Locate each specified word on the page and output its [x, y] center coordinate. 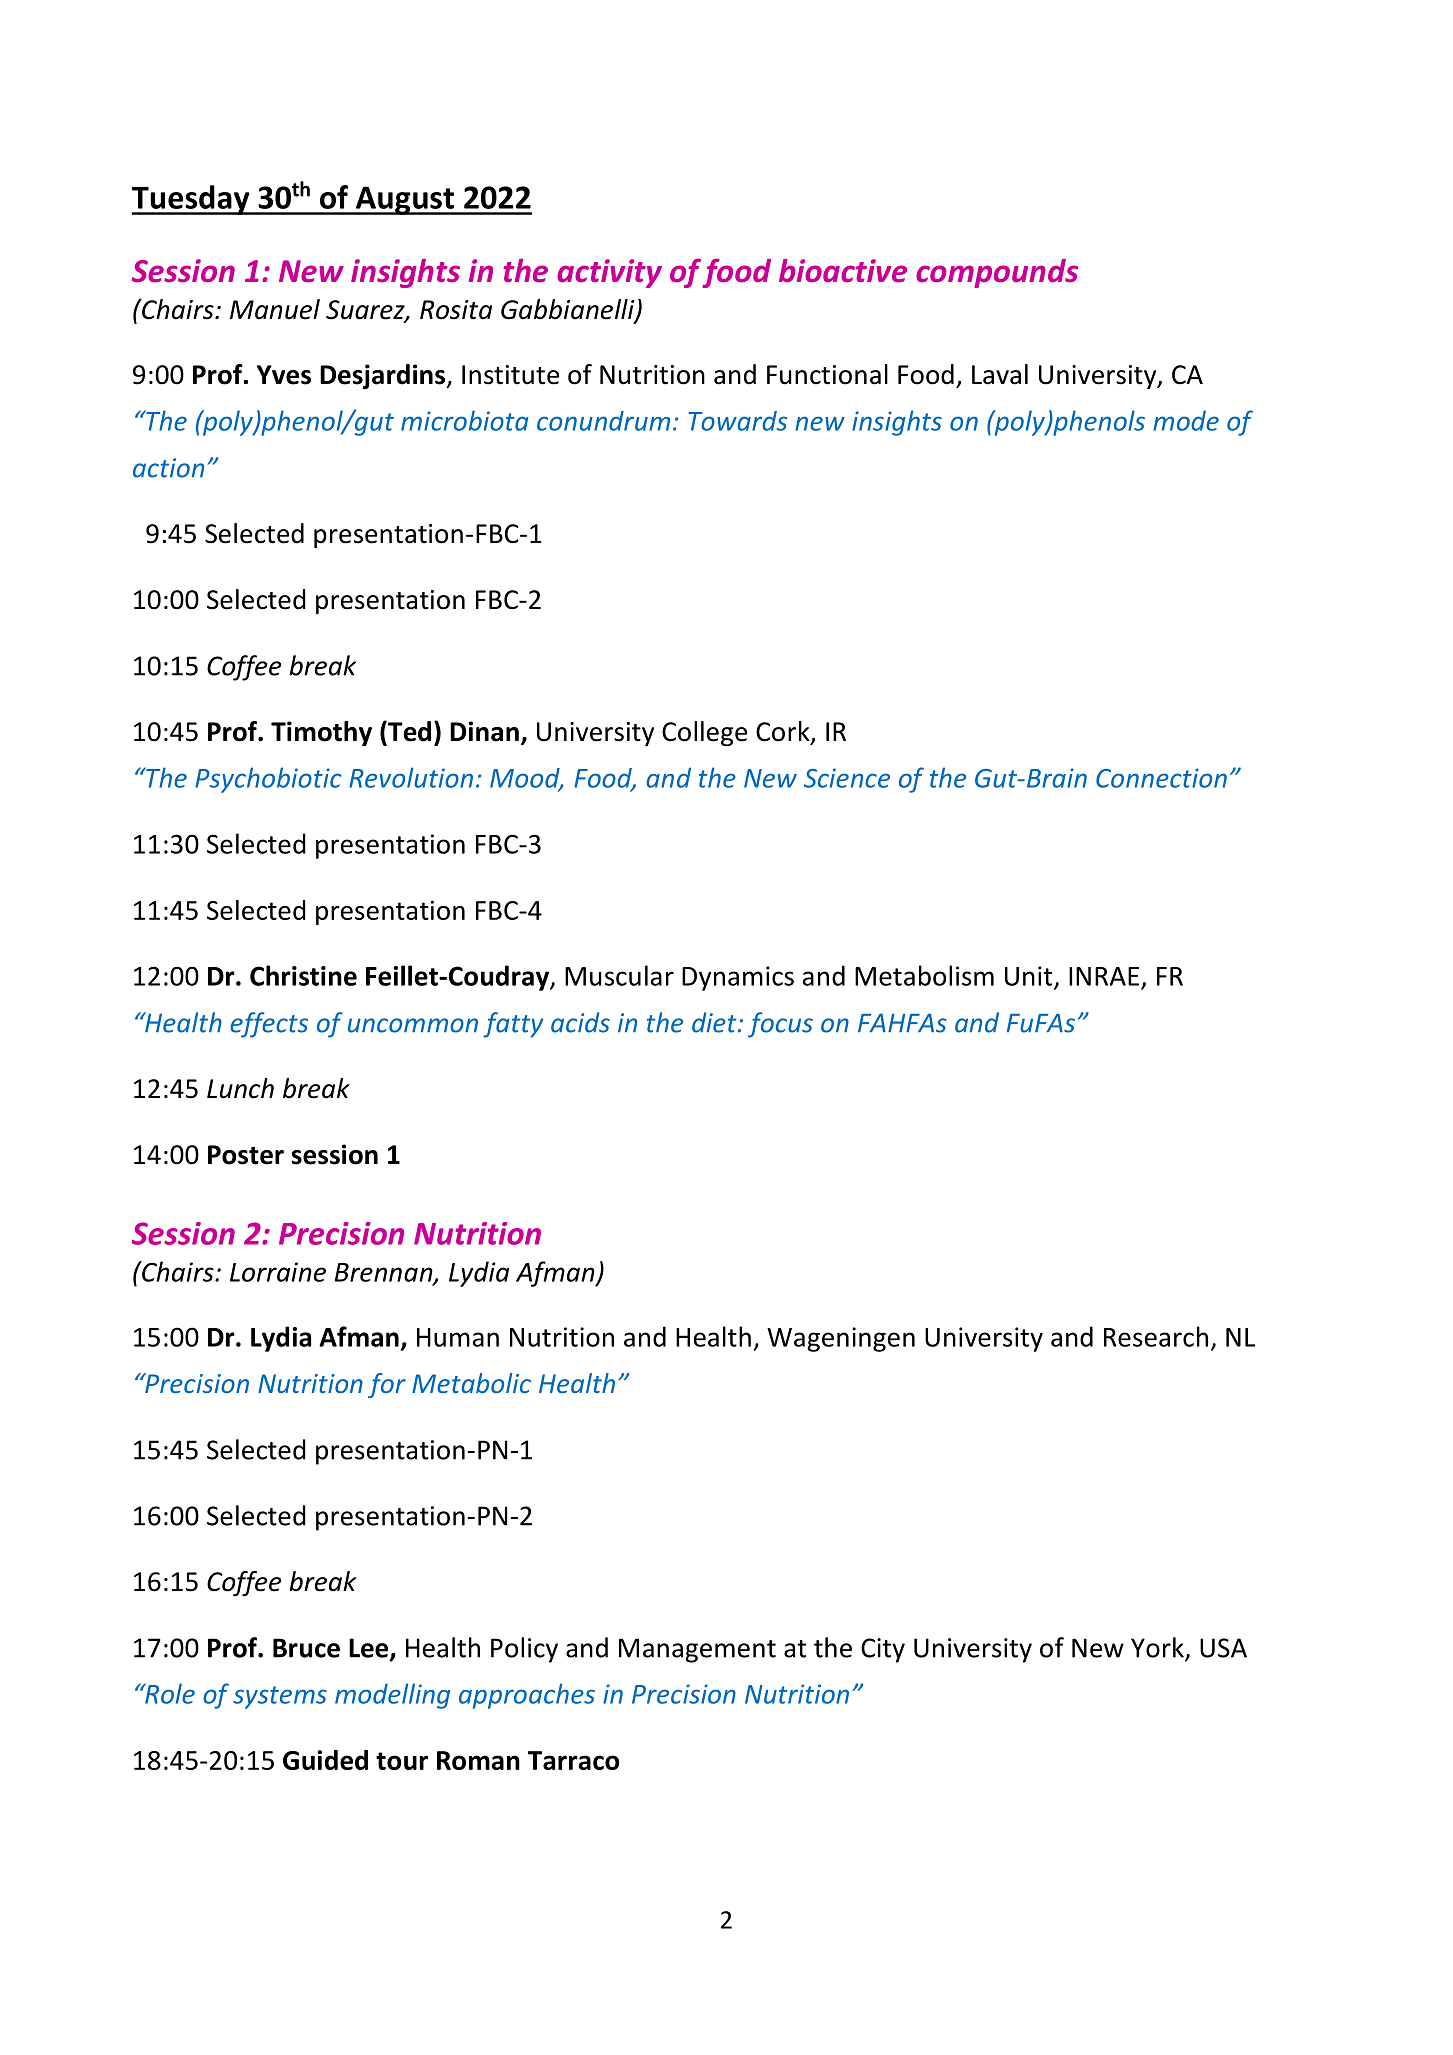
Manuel [275, 309]
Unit [1030, 977]
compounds [997, 273]
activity [609, 273]
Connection [1161, 778]
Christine [303, 975]
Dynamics [738, 978]
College [704, 734]
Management [697, 1650]
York [1158, 1648]
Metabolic [471, 1383]
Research [1156, 1336]
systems [280, 1697]
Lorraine [278, 1272]
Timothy [321, 733]
